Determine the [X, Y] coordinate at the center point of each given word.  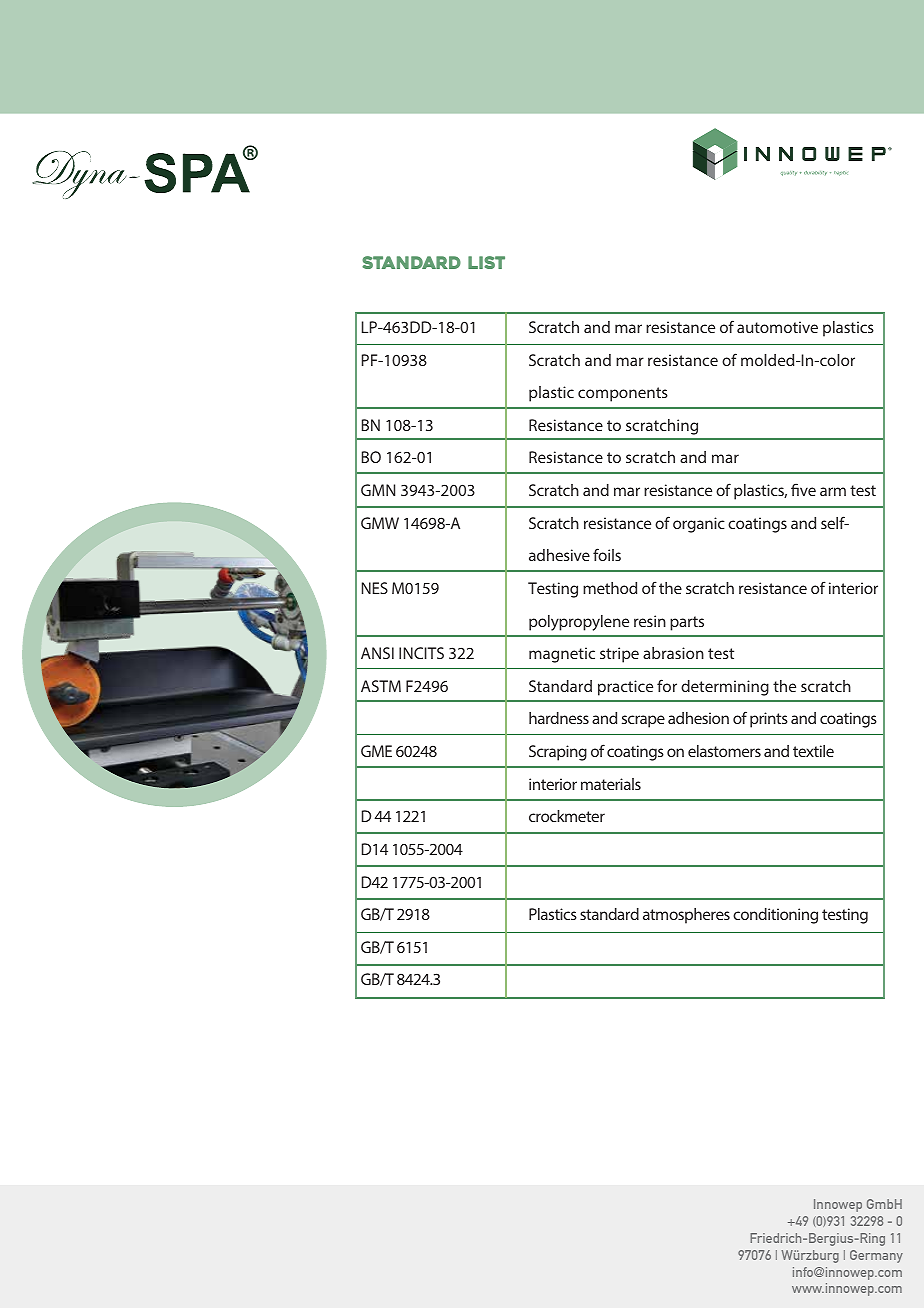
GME [376, 751]
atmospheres [686, 916]
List [486, 262]
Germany [876, 1256]
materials [611, 784]
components [623, 394]
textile [813, 751]
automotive [777, 327]
